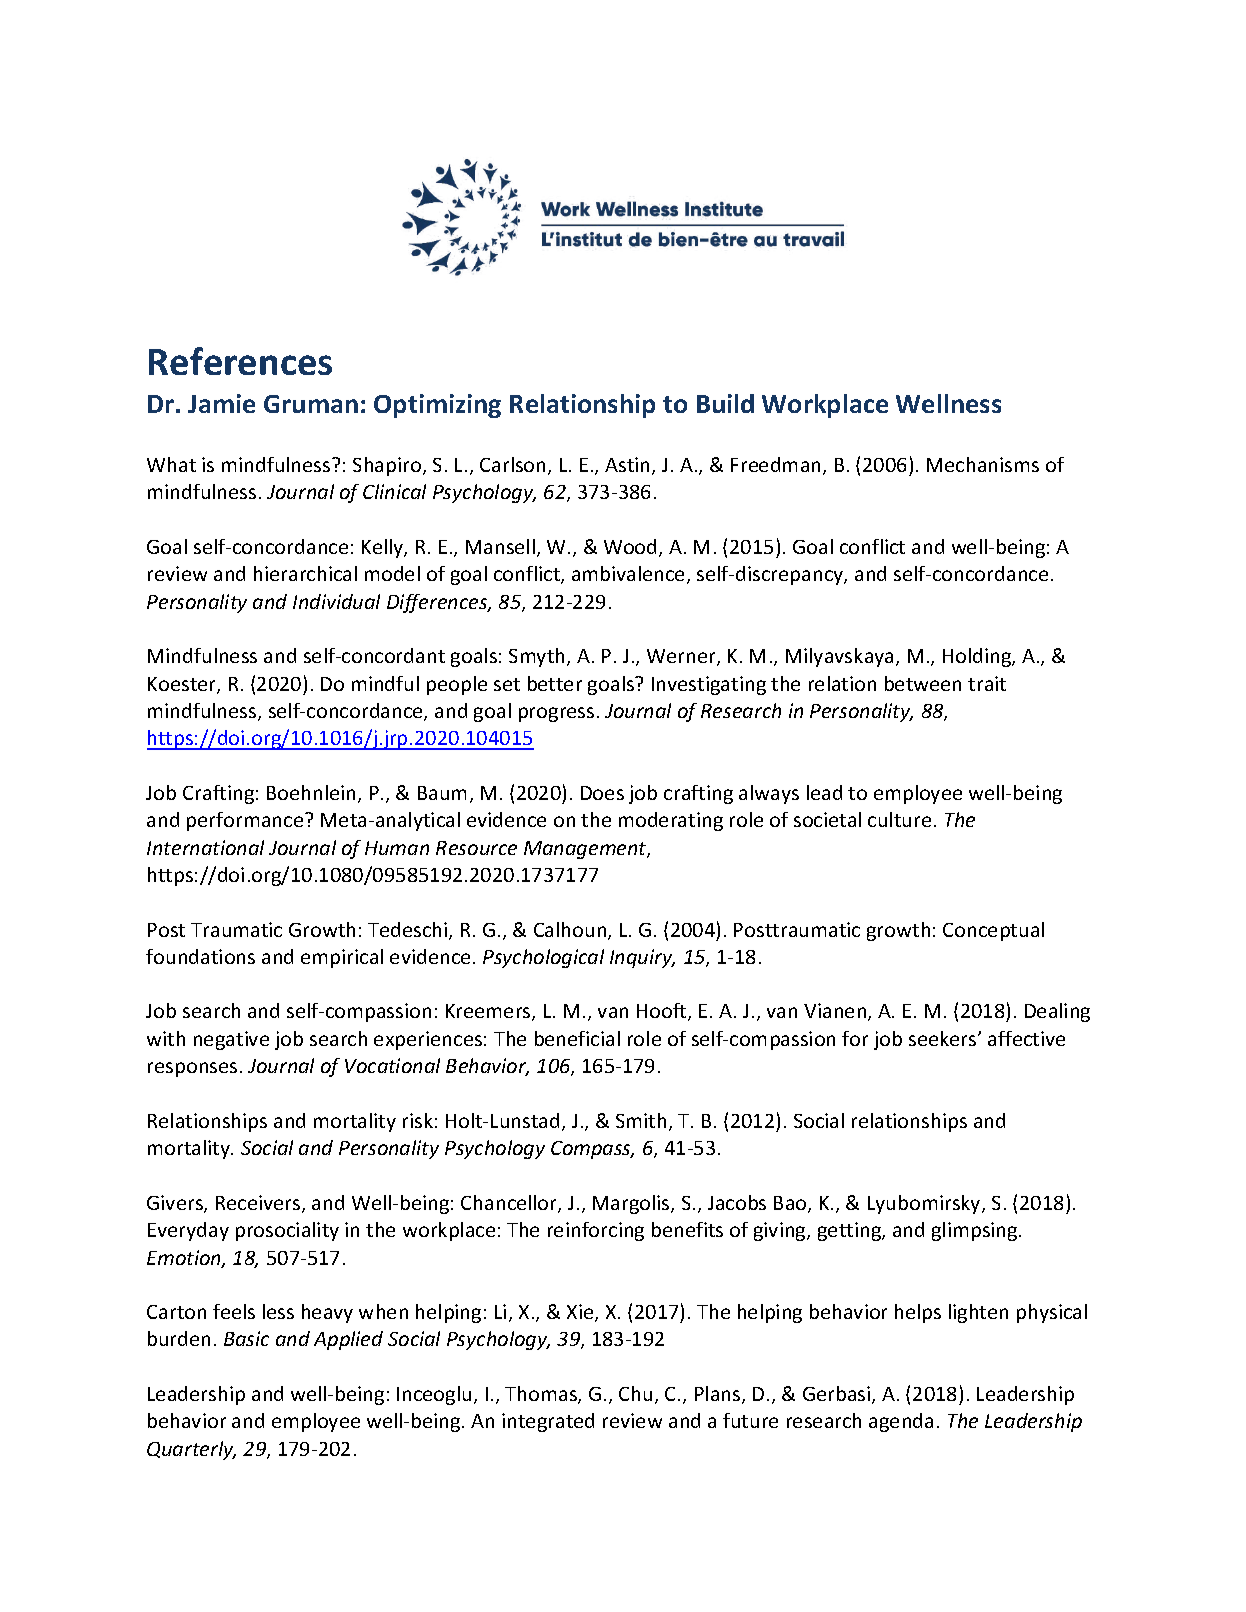 This screenshot has width=1246, height=1612. What do you see at coordinates (577, 1038) in the screenshot?
I see `beneficial` at bounding box center [577, 1038].
